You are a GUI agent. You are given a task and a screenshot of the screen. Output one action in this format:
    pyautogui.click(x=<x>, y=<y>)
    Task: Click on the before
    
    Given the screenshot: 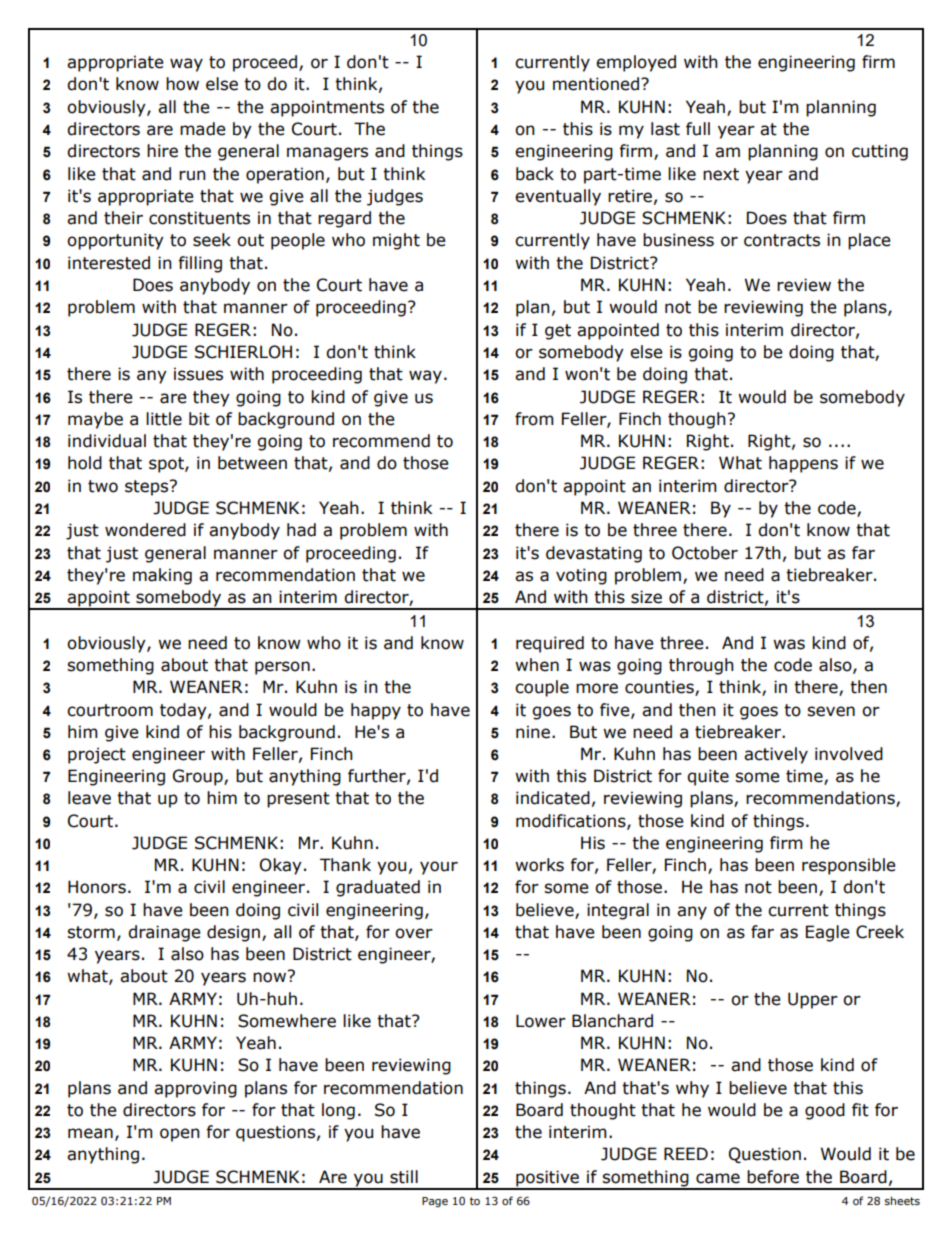 What is the action you would take?
    pyautogui.click(x=773, y=1177)
